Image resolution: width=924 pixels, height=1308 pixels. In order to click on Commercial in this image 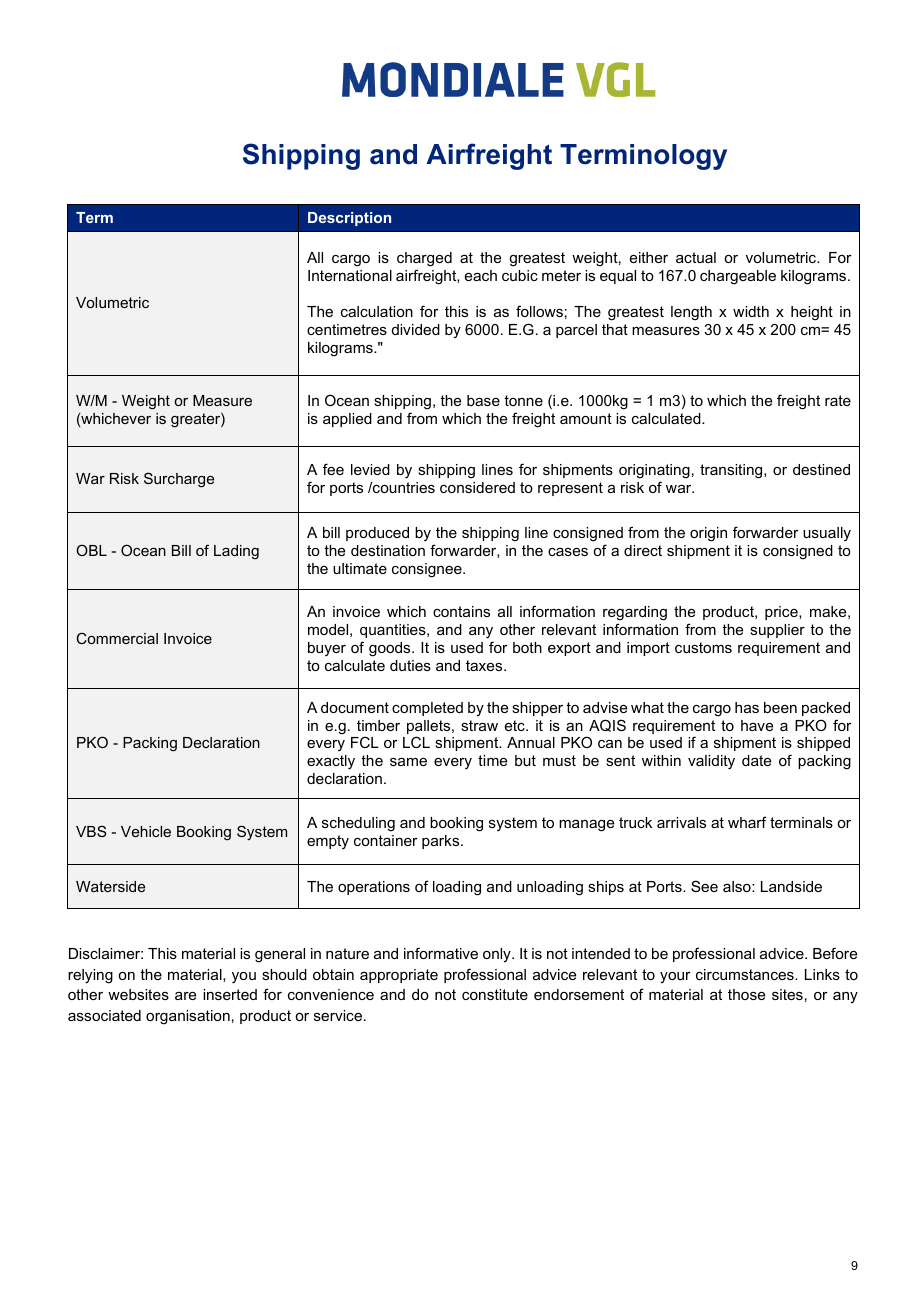, I will do `click(117, 638)`.
